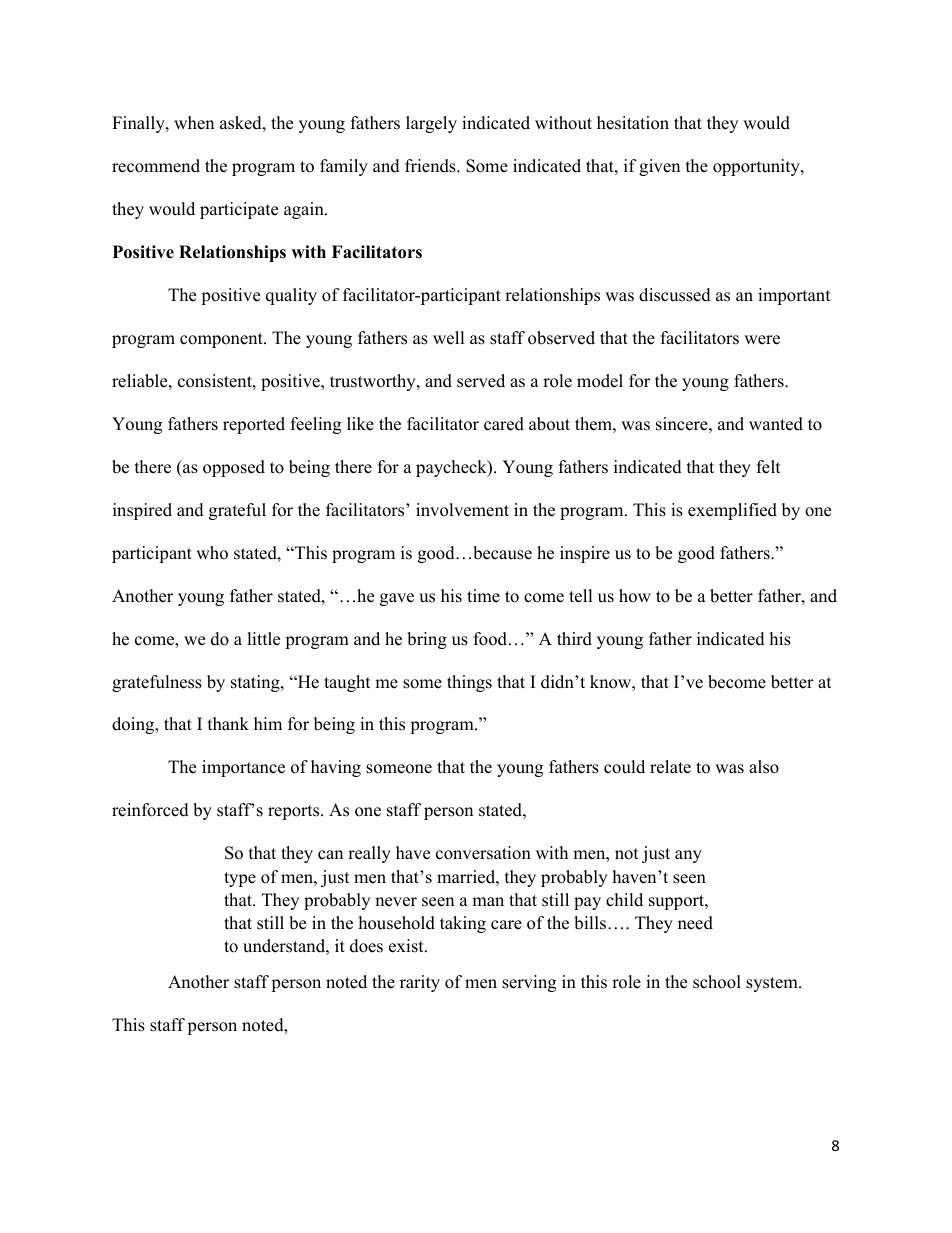  Describe the element at coordinates (194, 123) in the document. I see `when` at that location.
